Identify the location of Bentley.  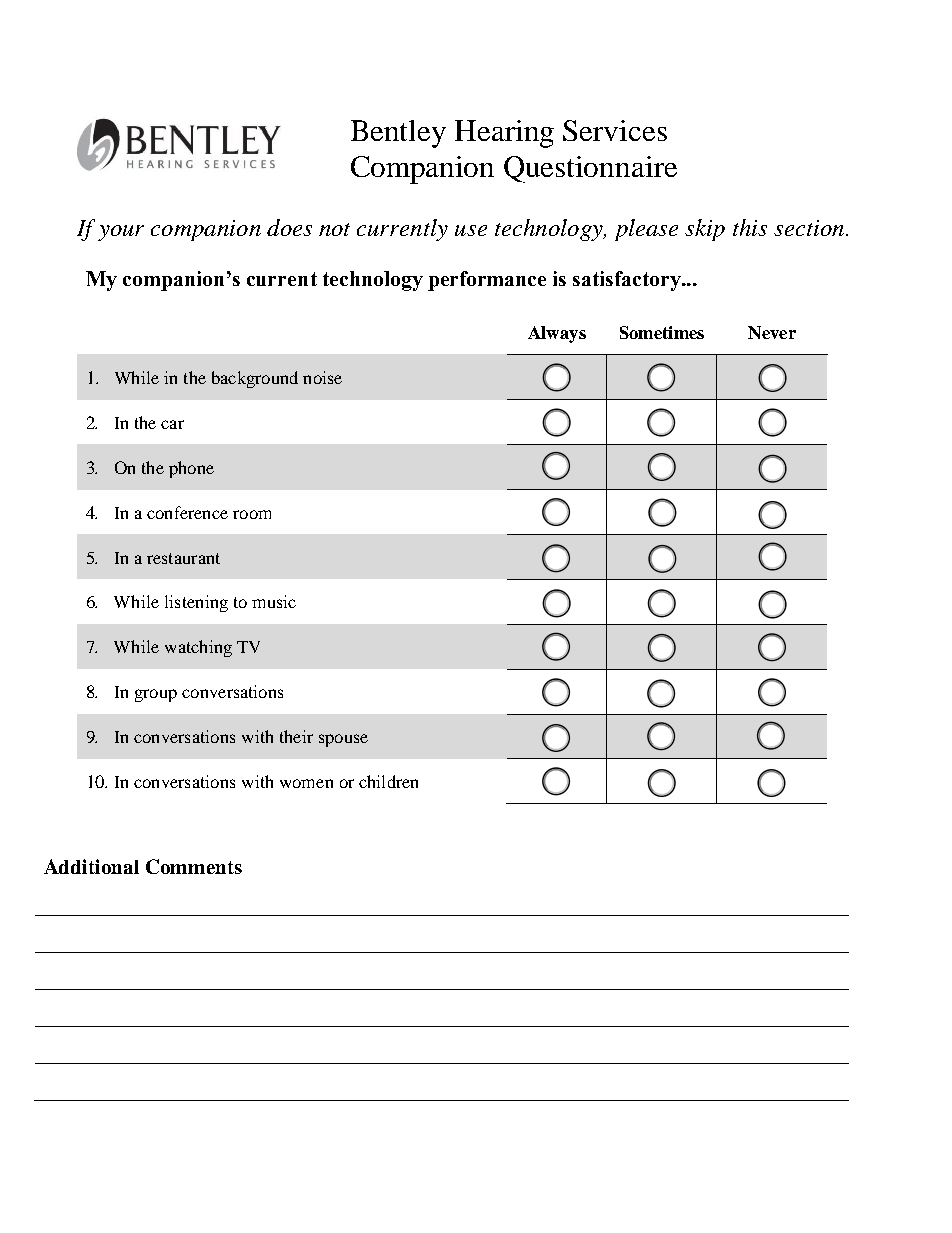
(398, 134).
